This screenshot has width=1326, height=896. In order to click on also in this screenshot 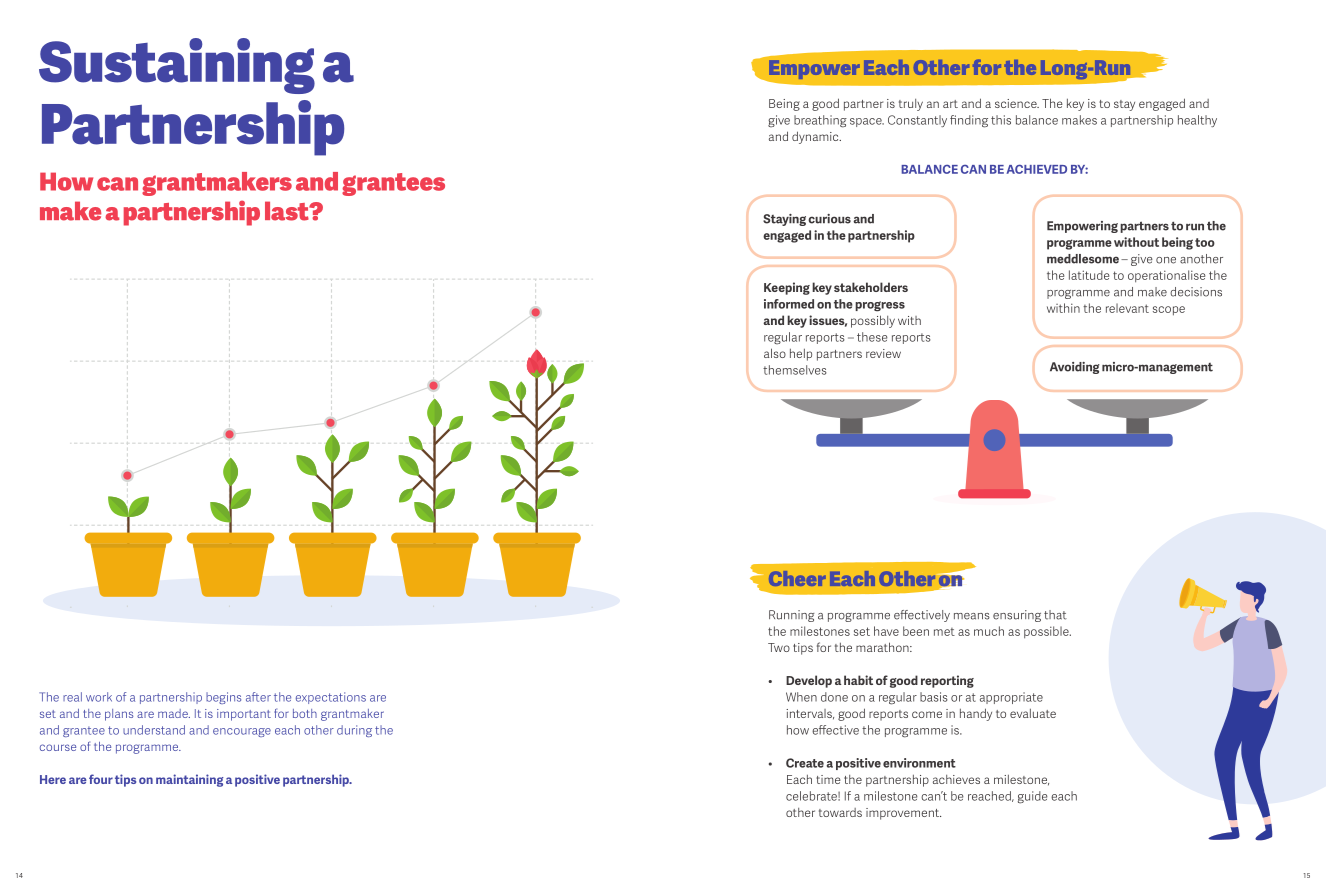, I will do `click(775, 353)`.
